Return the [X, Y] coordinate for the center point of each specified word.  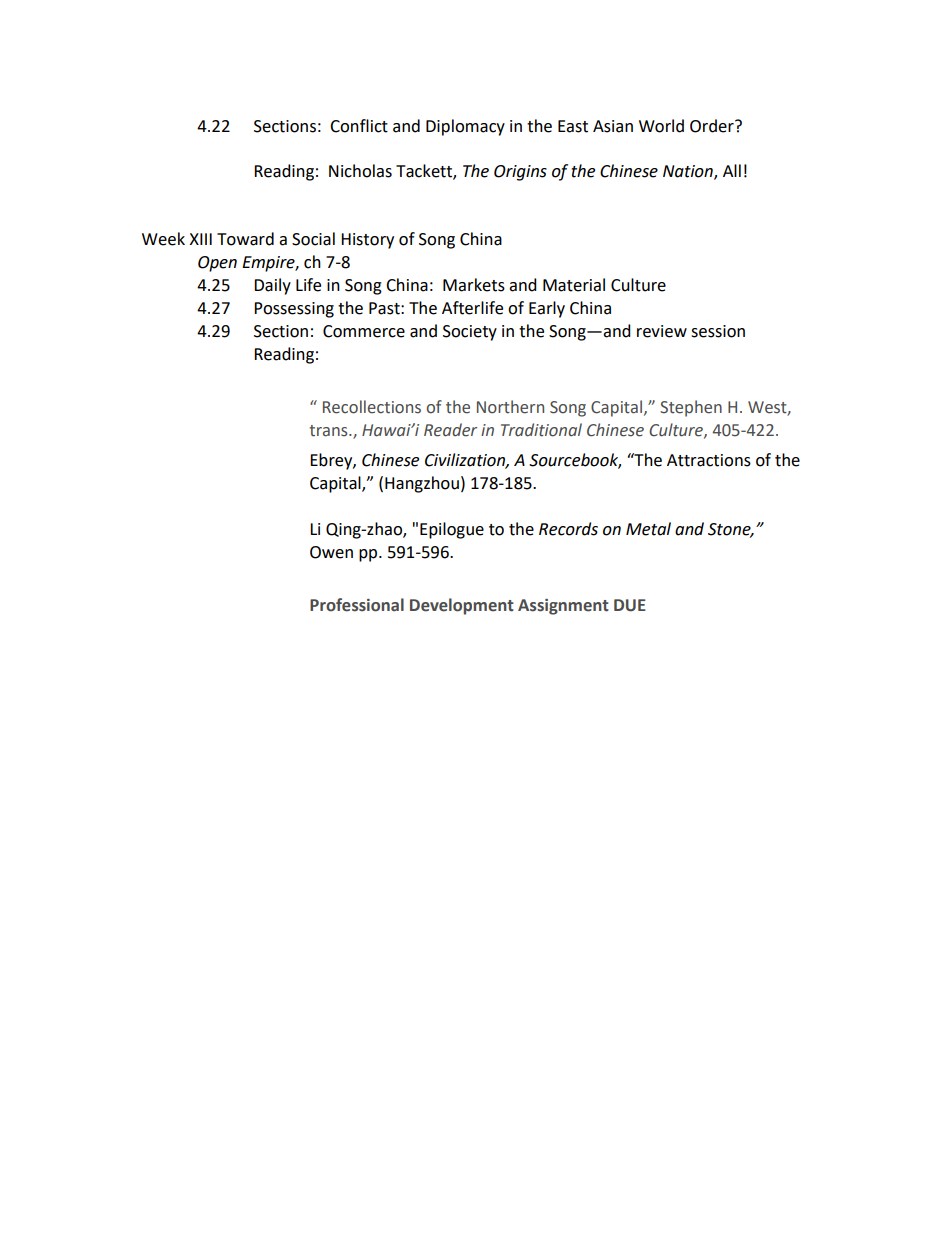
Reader [450, 430]
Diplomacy [465, 127]
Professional [357, 605]
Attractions [709, 460]
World [661, 126]
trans [329, 431]
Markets [474, 285]
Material [574, 285]
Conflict [359, 126]
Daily [272, 286]
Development [462, 606]
